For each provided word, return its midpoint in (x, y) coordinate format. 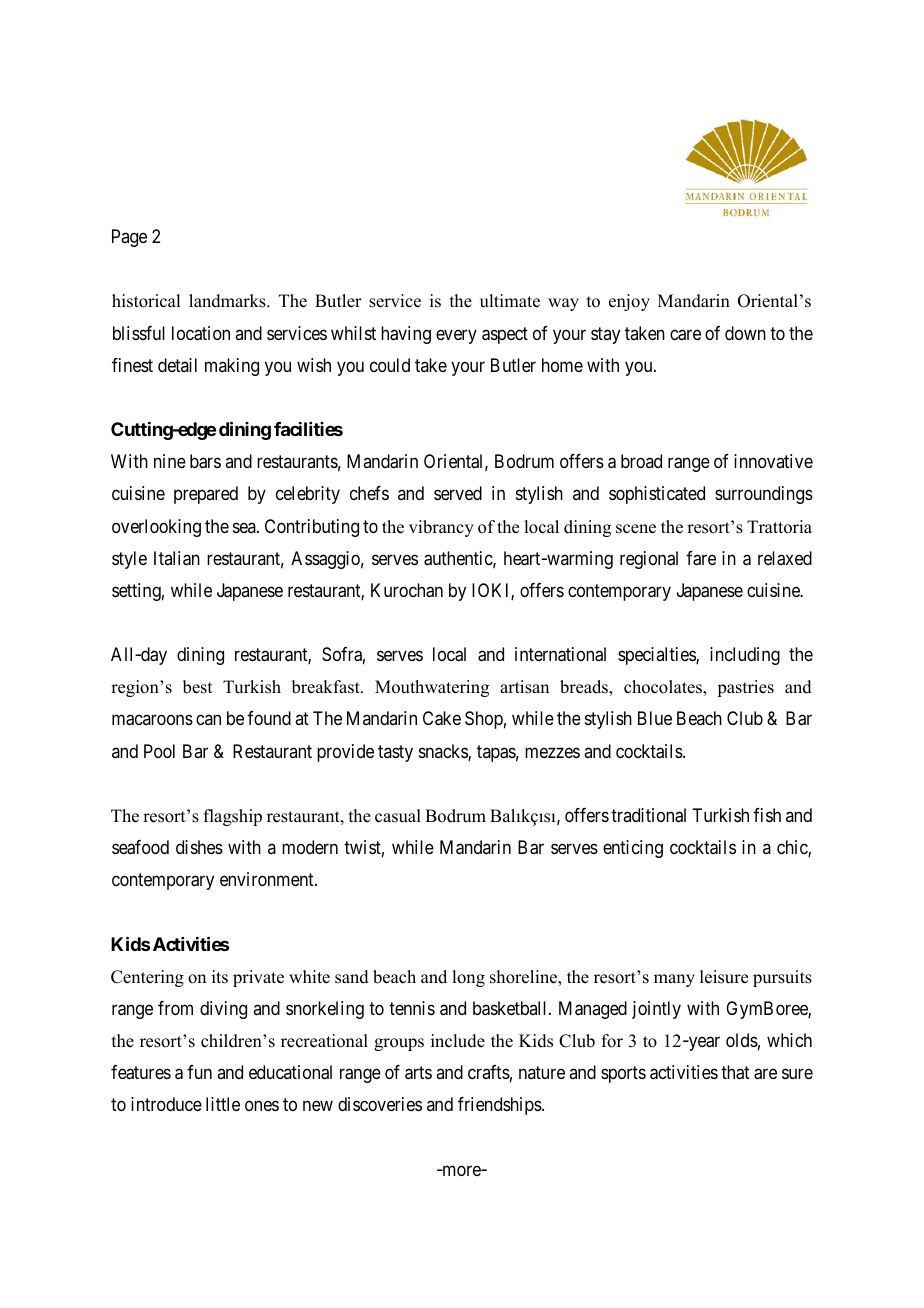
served (458, 493)
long (468, 978)
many (674, 980)
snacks (444, 752)
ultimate (510, 301)
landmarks (228, 301)
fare (701, 558)
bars (205, 461)
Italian (177, 558)
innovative (773, 461)
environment (268, 879)
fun (199, 1072)
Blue (655, 718)
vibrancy (441, 528)
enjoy (629, 302)
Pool (159, 751)
